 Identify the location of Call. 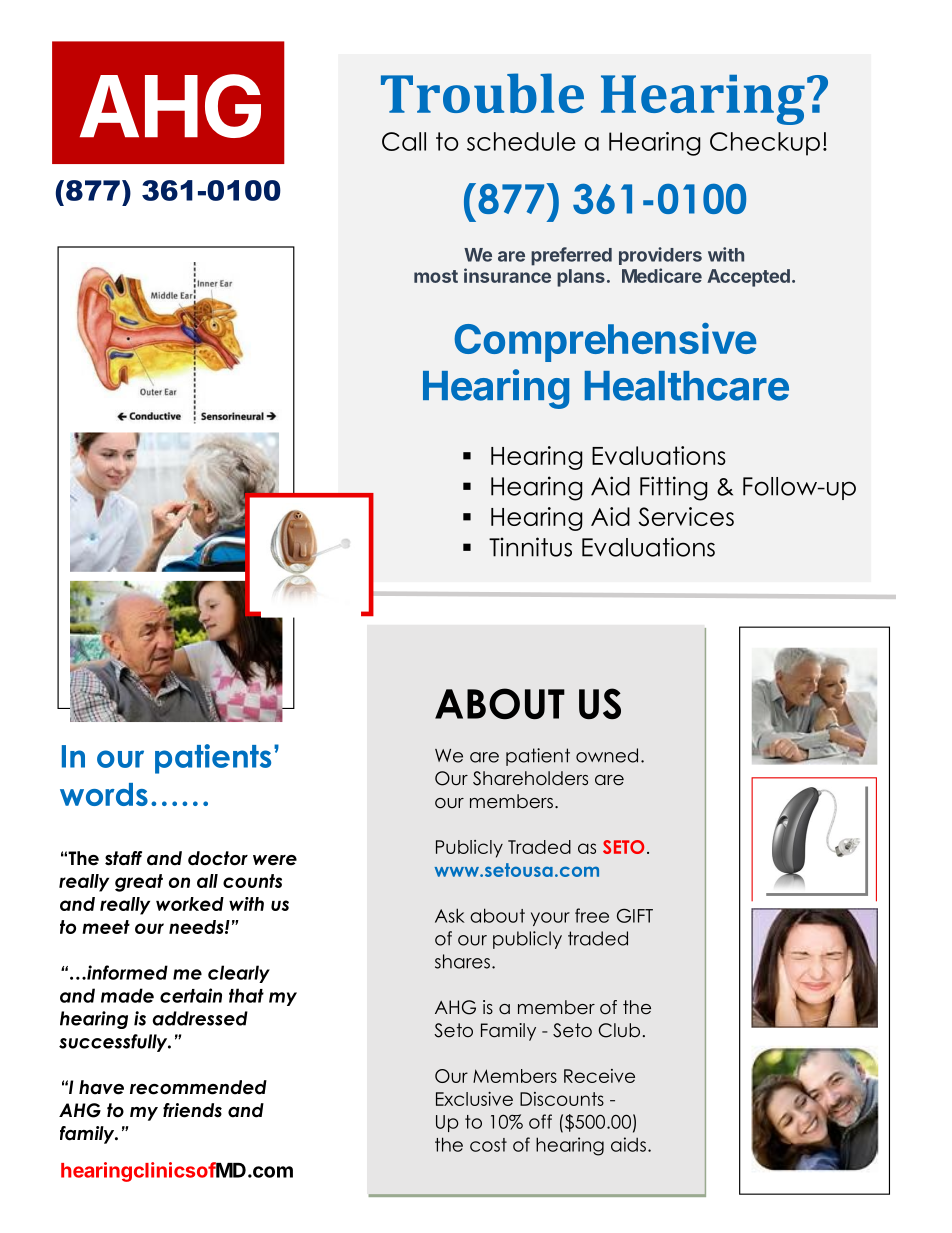
(404, 141).
